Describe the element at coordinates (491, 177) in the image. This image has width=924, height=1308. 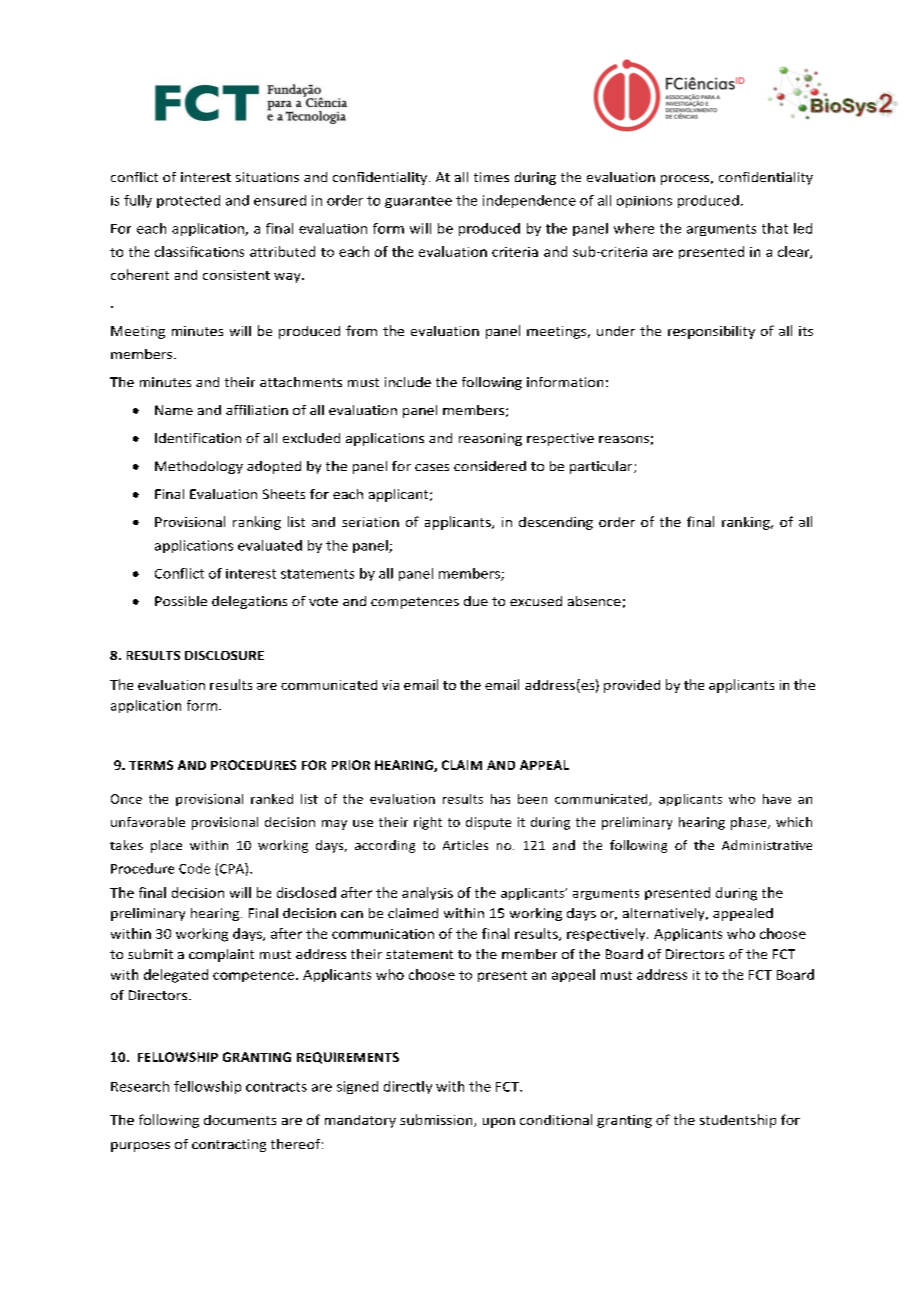
I see `times` at that location.
